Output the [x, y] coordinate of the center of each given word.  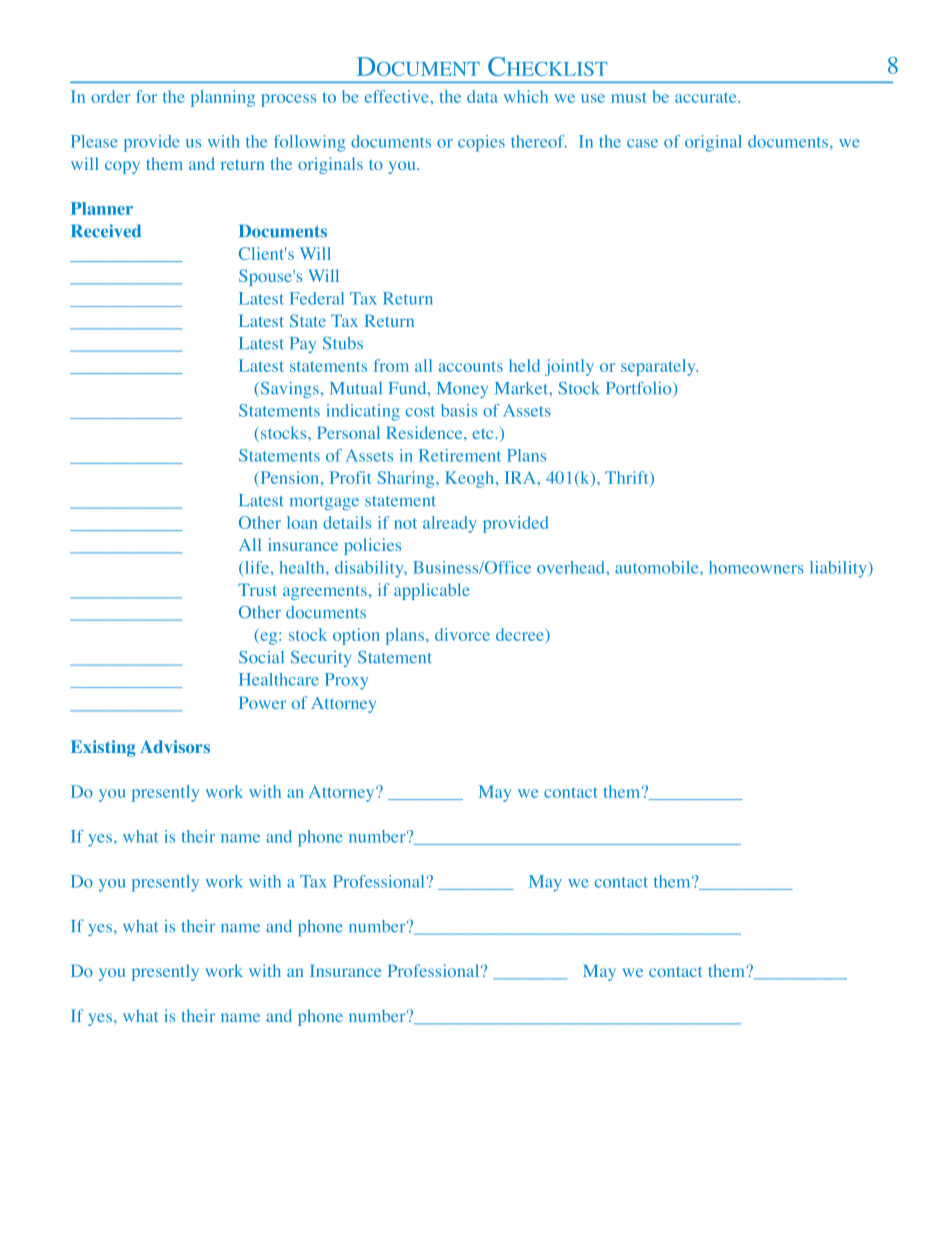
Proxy [346, 681]
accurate [707, 97]
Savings [288, 389]
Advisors [175, 746]
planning [223, 98]
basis [459, 410]
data [482, 96]
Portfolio [640, 389]
